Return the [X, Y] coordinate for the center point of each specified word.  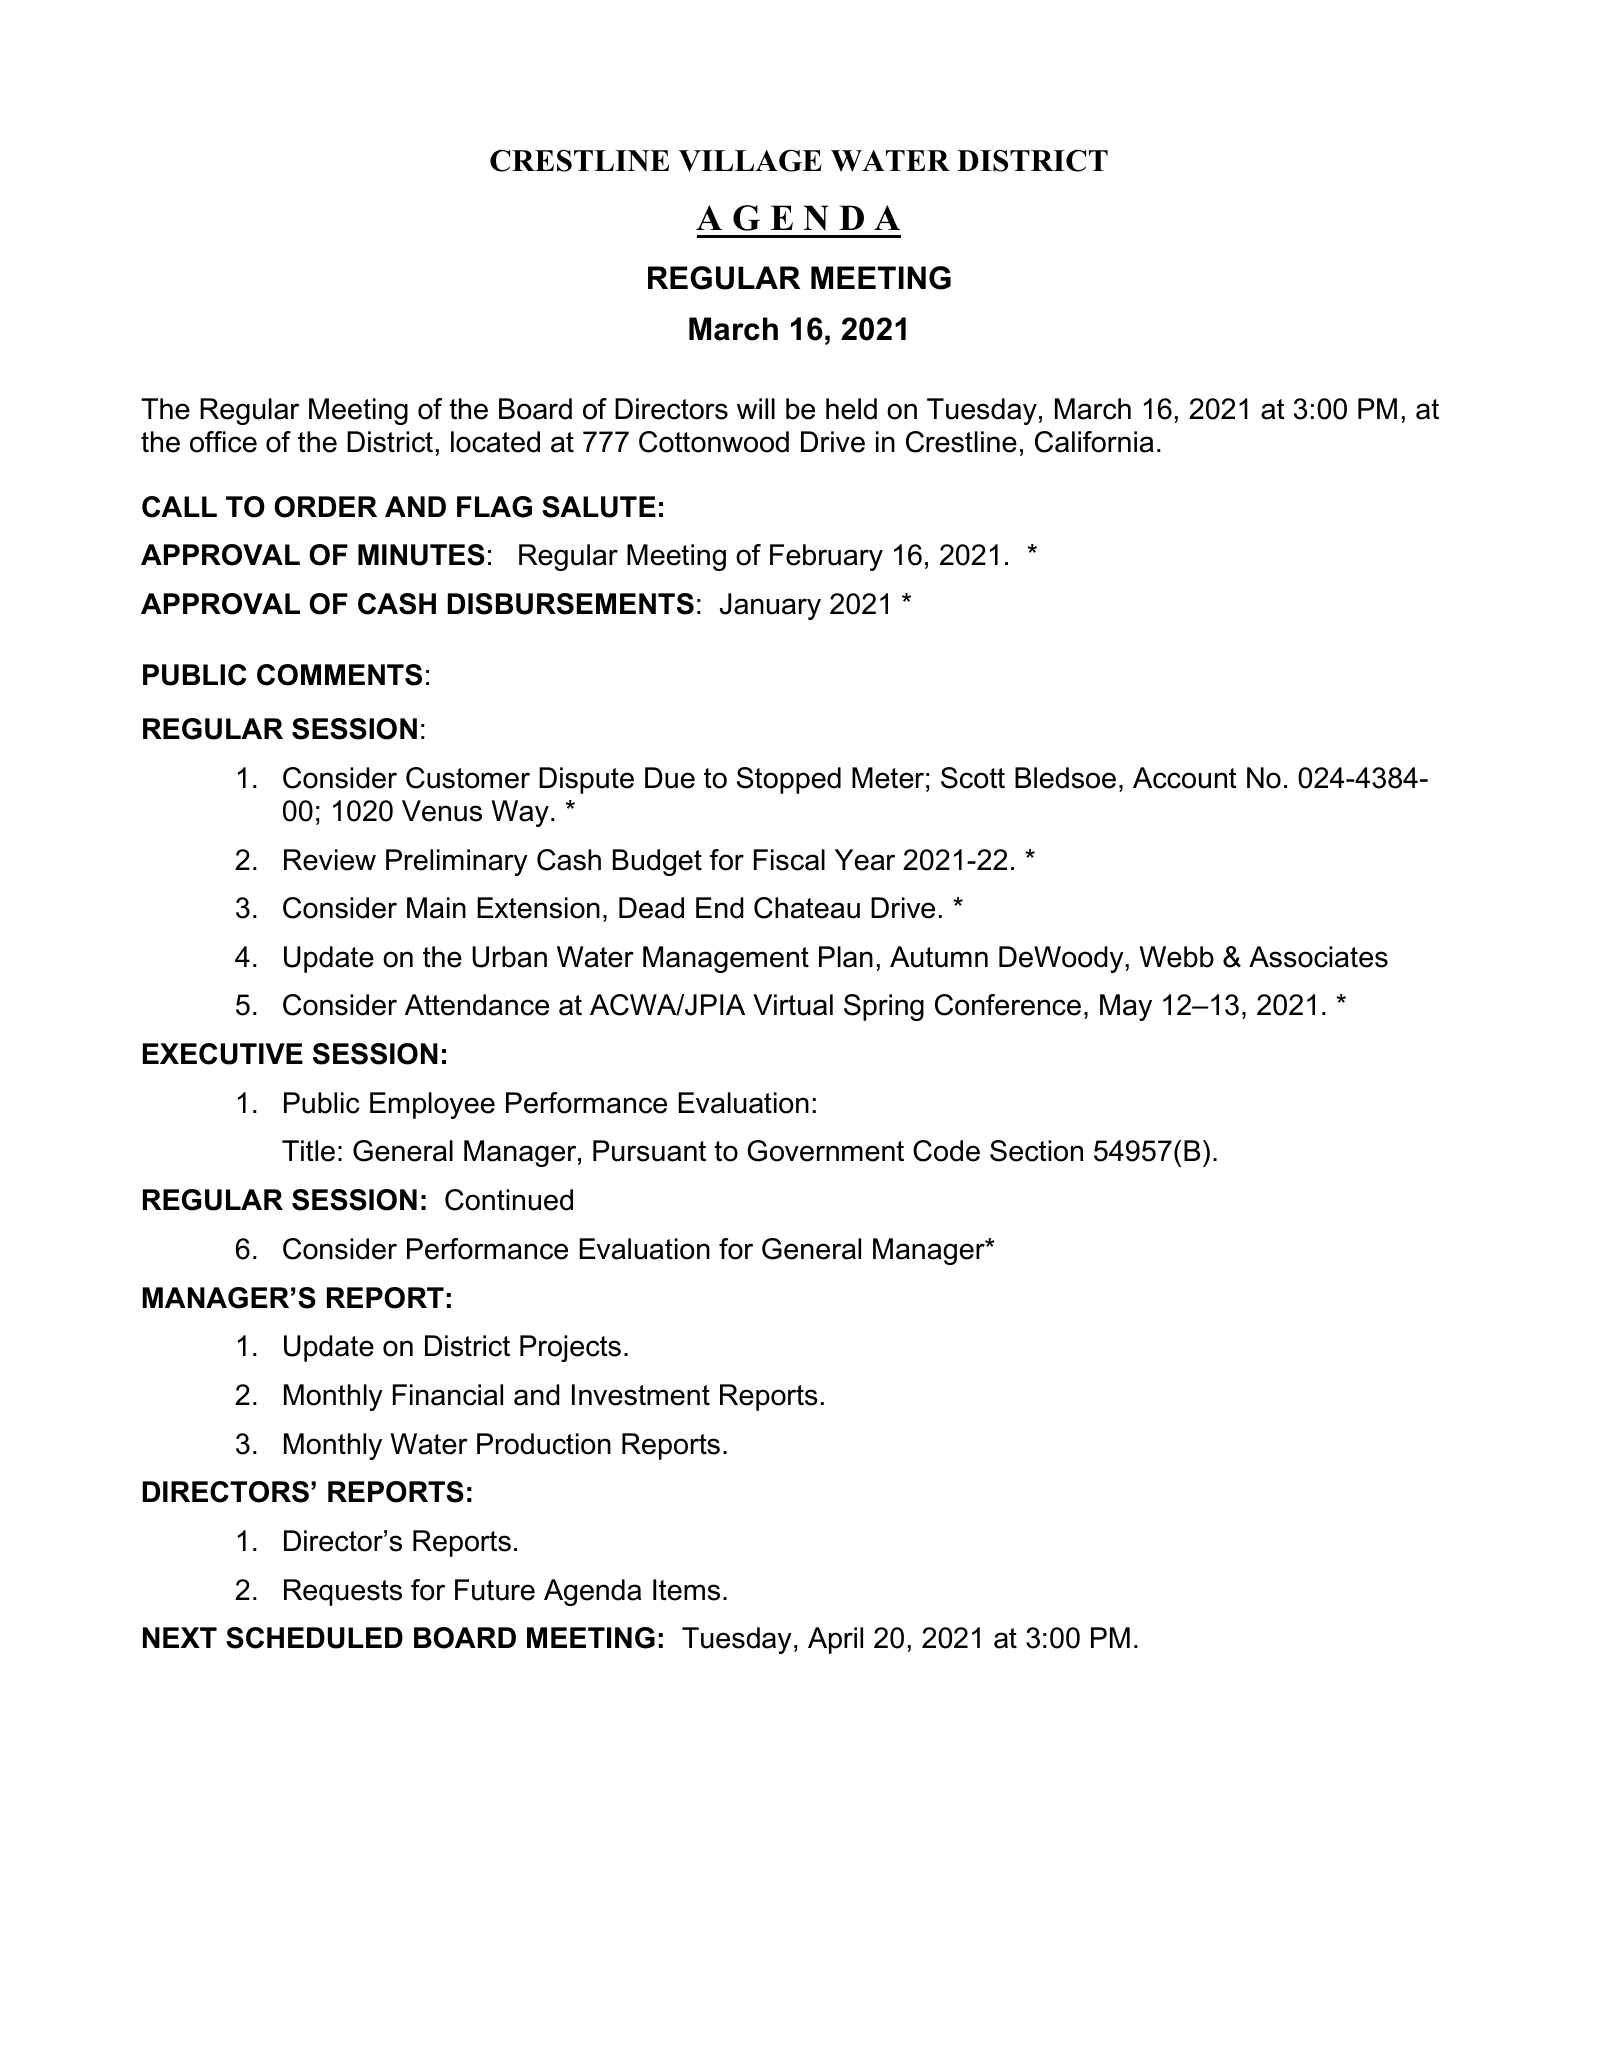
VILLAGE [750, 160]
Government [825, 1151]
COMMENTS [339, 675]
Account [1185, 778]
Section [1036, 1151]
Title [308, 1151]
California [1094, 442]
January [770, 606]
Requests [343, 1592]
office [223, 442]
